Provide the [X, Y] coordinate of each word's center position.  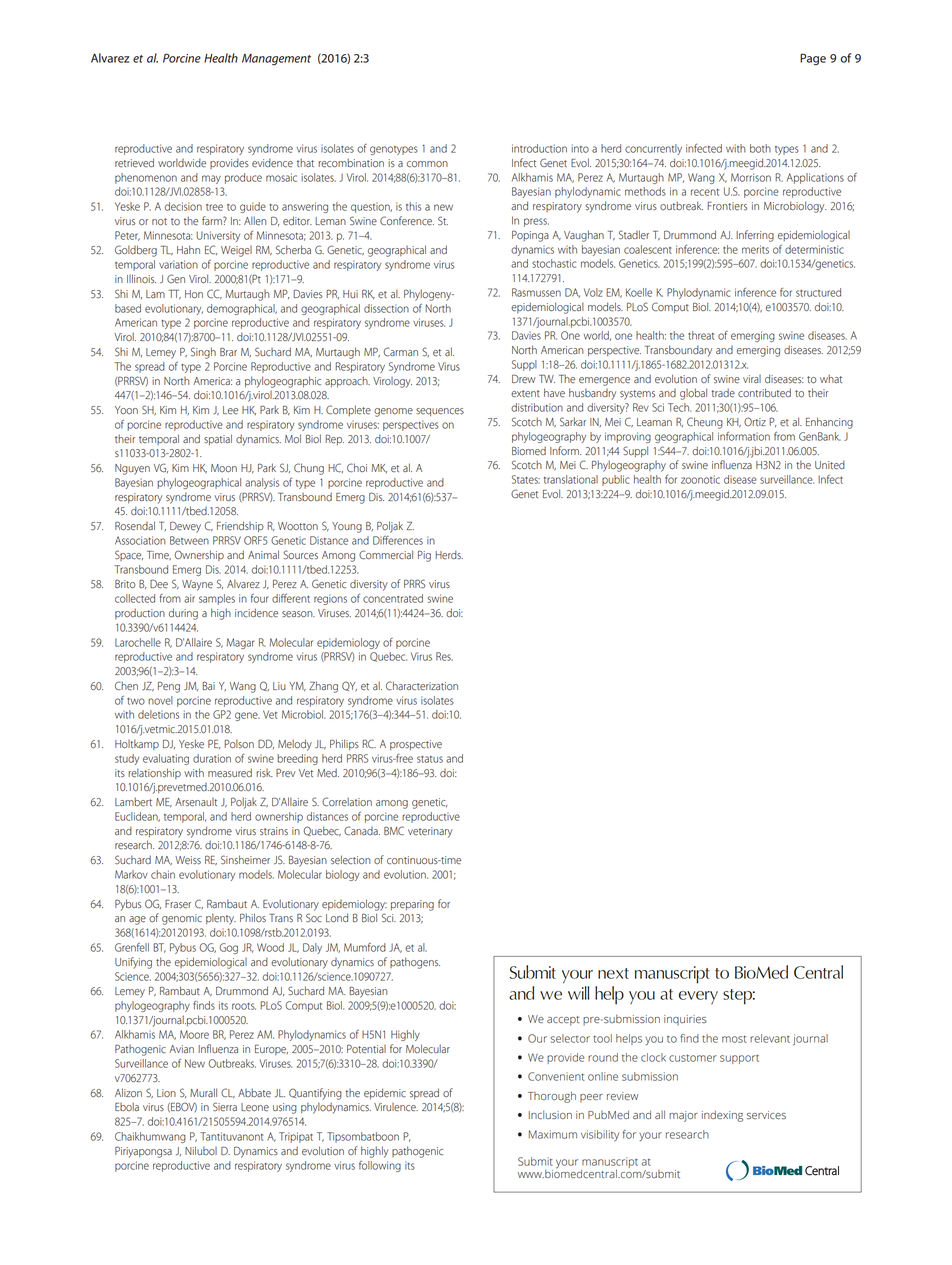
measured [230, 772]
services [766, 1115]
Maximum [553, 1134]
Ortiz [755, 421]
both [760, 148]
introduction [539, 148]
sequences [440, 412]
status [430, 759]
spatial [218, 439]
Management [276, 60]
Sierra [225, 1106]
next [613, 973]
